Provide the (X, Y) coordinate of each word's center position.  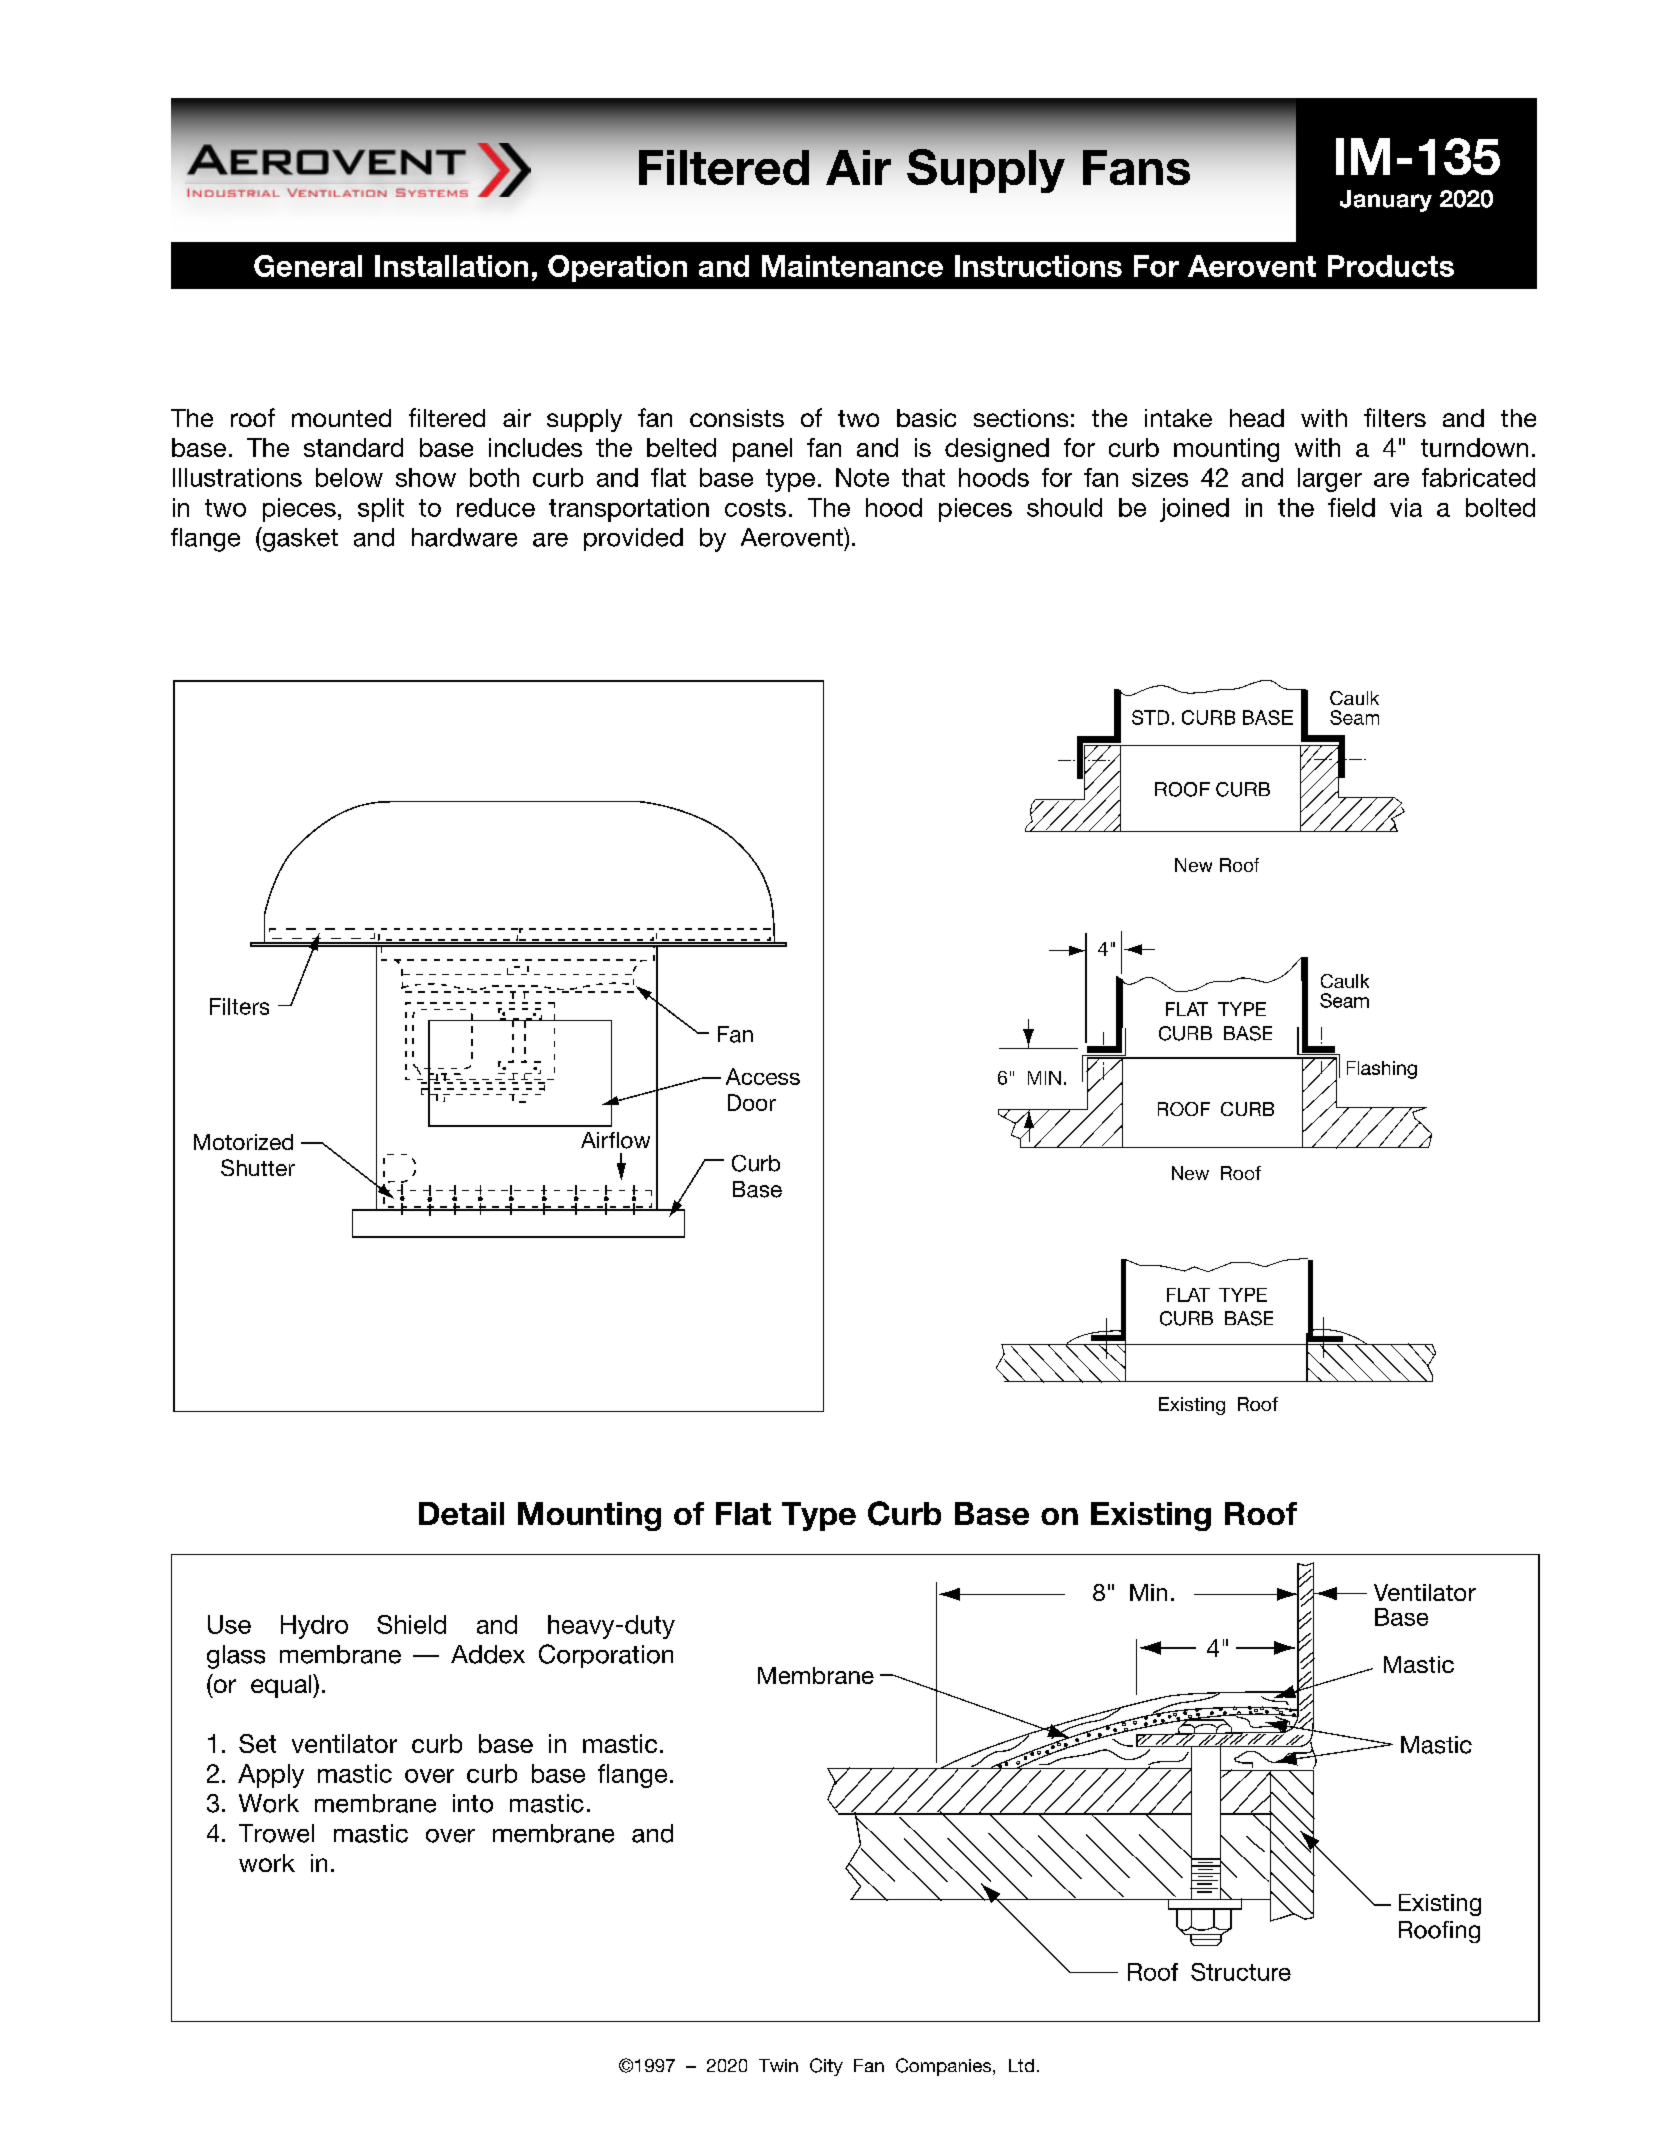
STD (1150, 717)
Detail (461, 1513)
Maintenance (852, 266)
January (1386, 201)
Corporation (606, 1656)
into (473, 1803)
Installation (451, 266)
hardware (464, 537)
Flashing (1382, 1070)
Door (752, 1102)
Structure (1241, 1972)
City (826, 2067)
